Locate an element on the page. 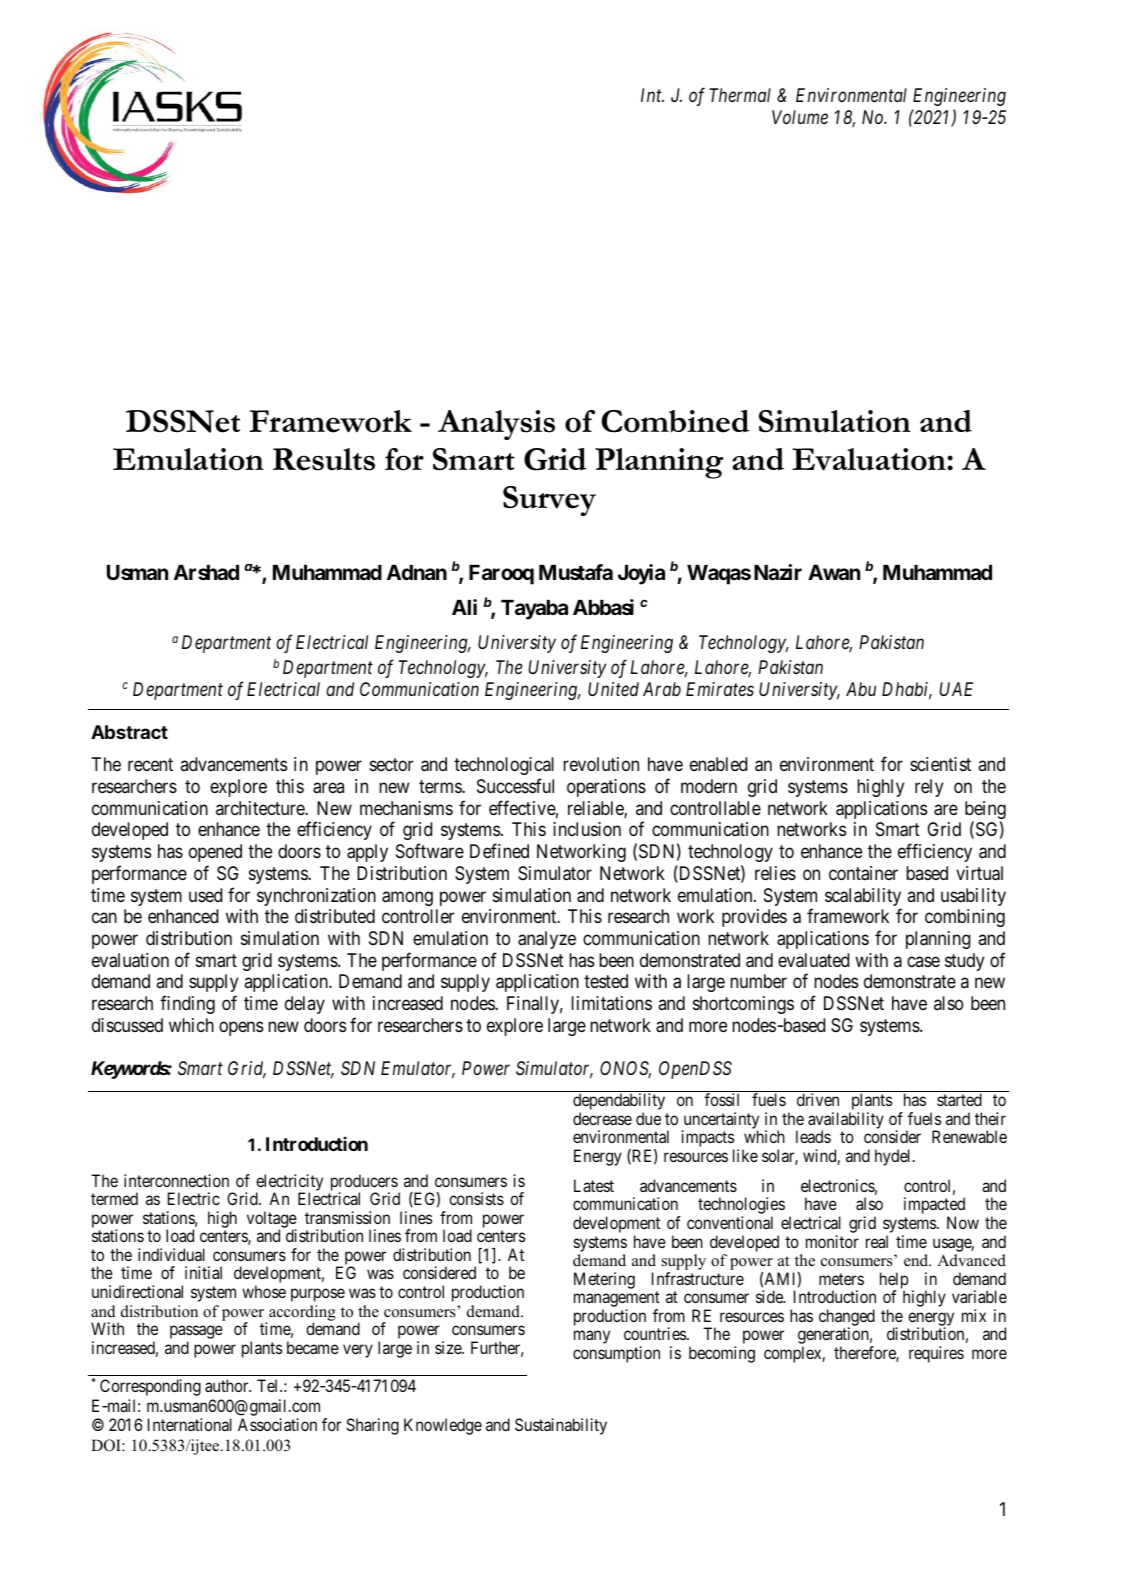  Thermal is located at coordinates (740, 95).
